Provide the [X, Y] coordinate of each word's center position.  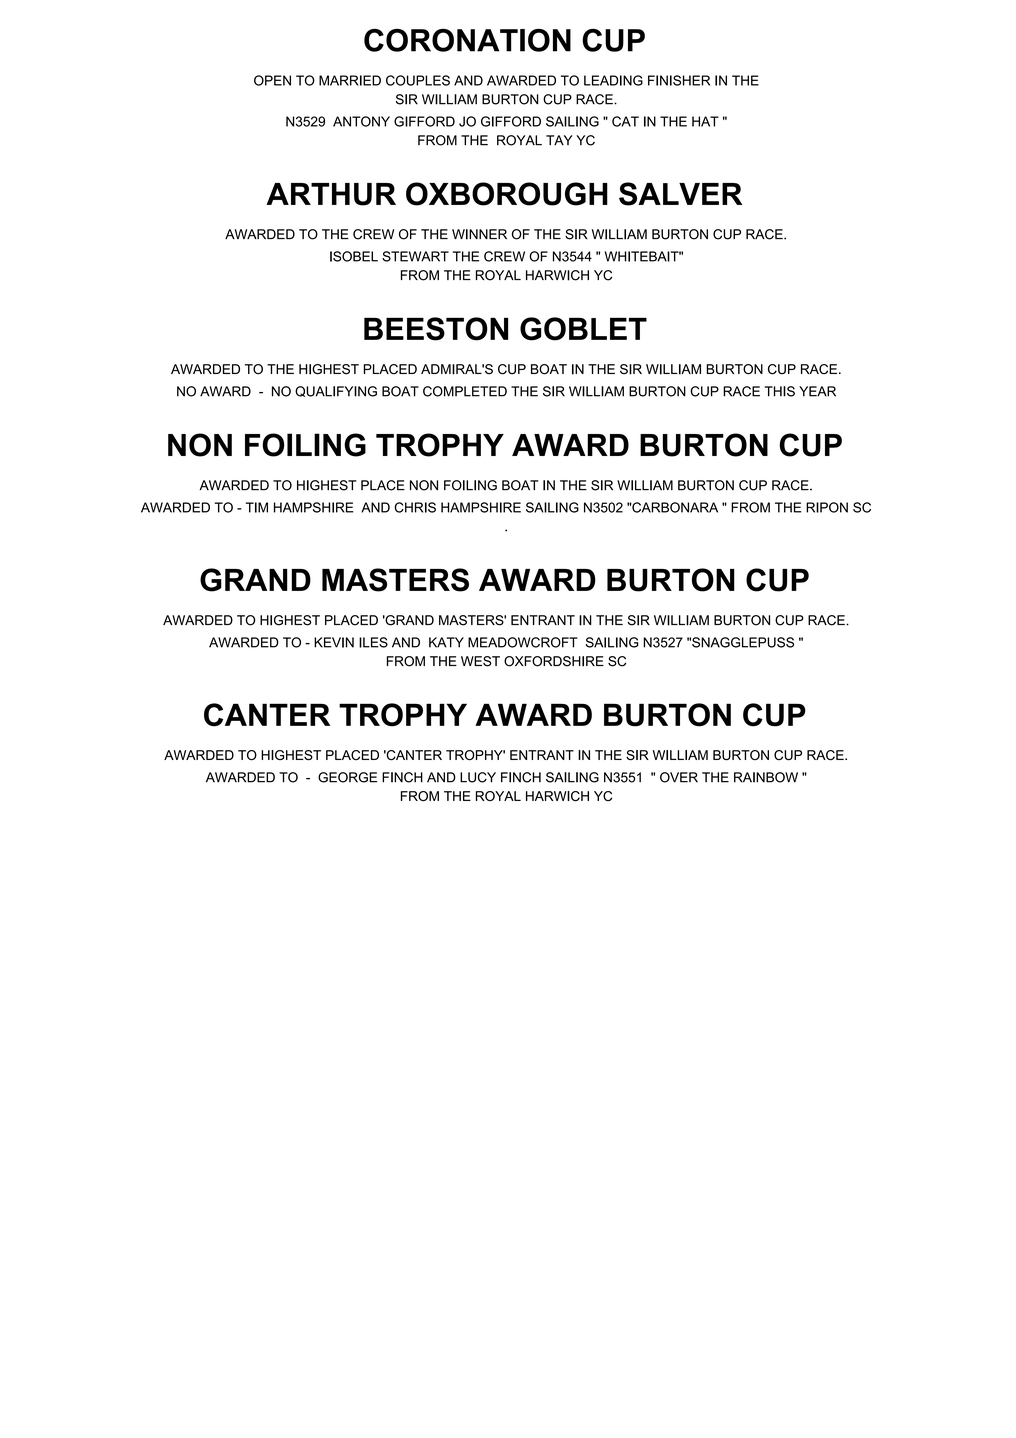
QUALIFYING [336, 391]
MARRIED [350, 80]
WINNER [479, 234]
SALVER [680, 194]
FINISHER [679, 80]
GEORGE [347, 777]
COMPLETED [465, 391]
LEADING [613, 80]
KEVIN [334, 642]
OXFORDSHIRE [554, 661]
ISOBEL [354, 256]
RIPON [827, 507]
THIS [780, 391]
